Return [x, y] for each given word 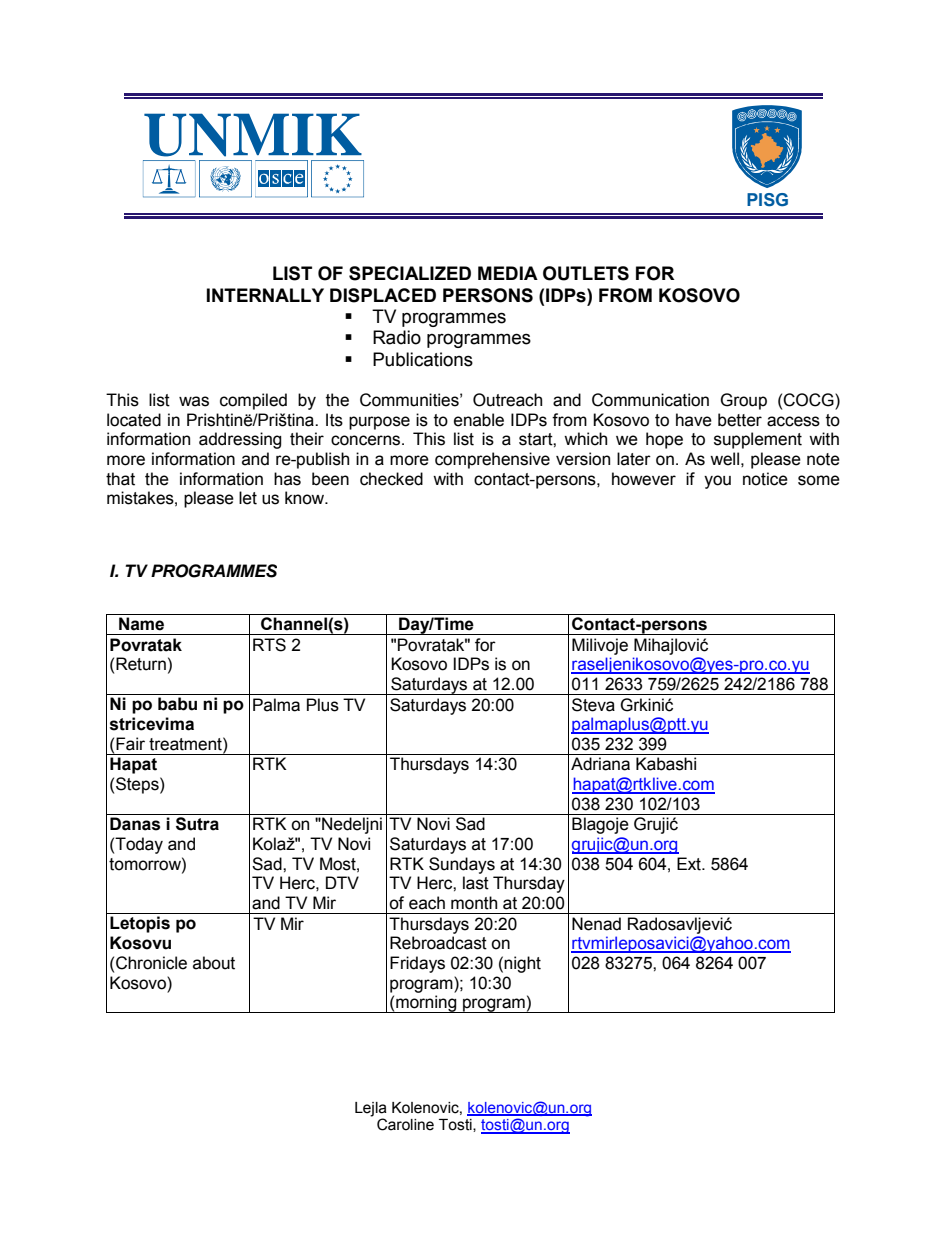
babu [177, 704]
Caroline [405, 1124]
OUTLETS [586, 273]
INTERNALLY [265, 295]
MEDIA [508, 273]
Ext [690, 864]
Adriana [600, 764]
